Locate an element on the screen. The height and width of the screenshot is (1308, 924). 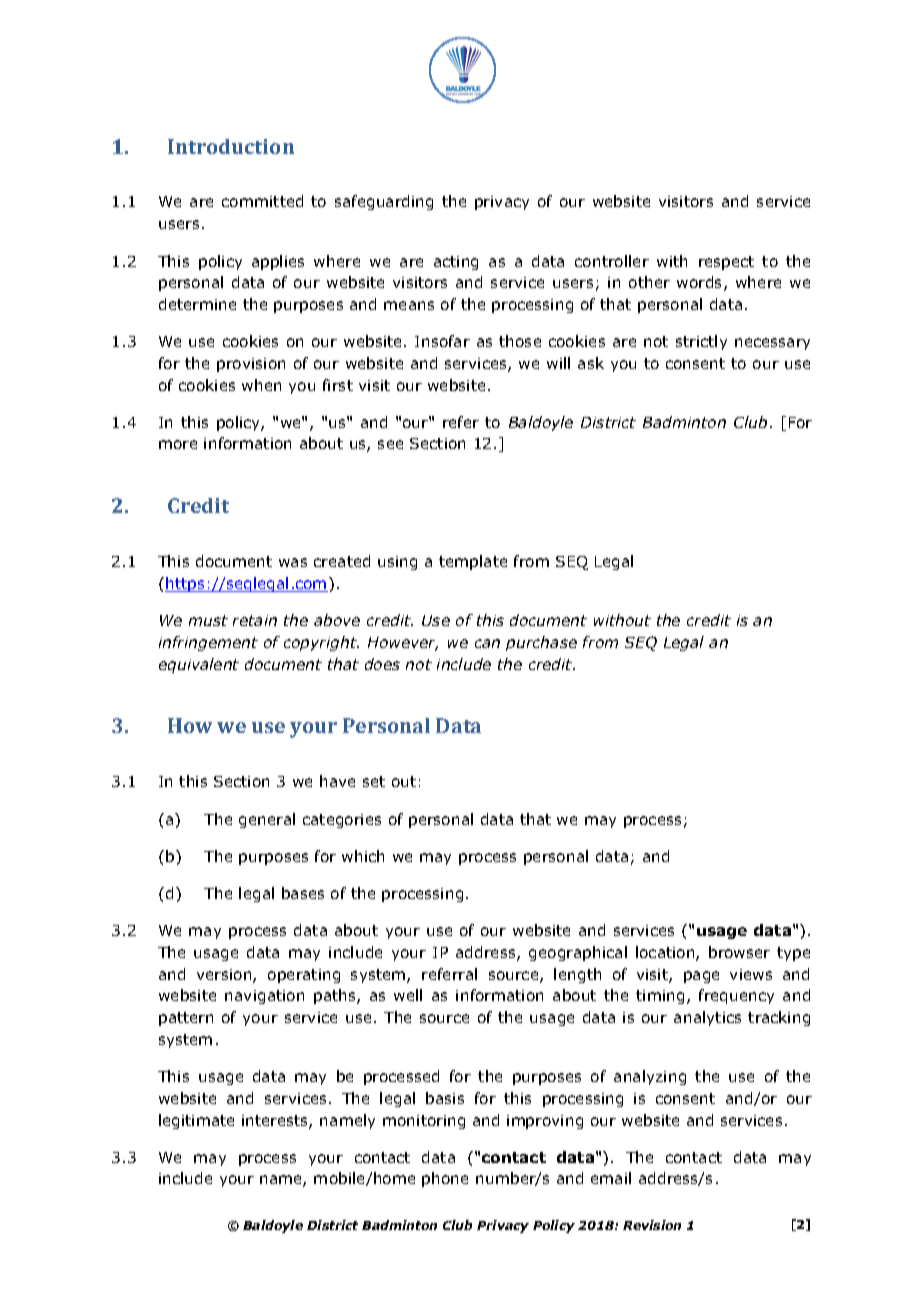
can is located at coordinates (487, 643).
